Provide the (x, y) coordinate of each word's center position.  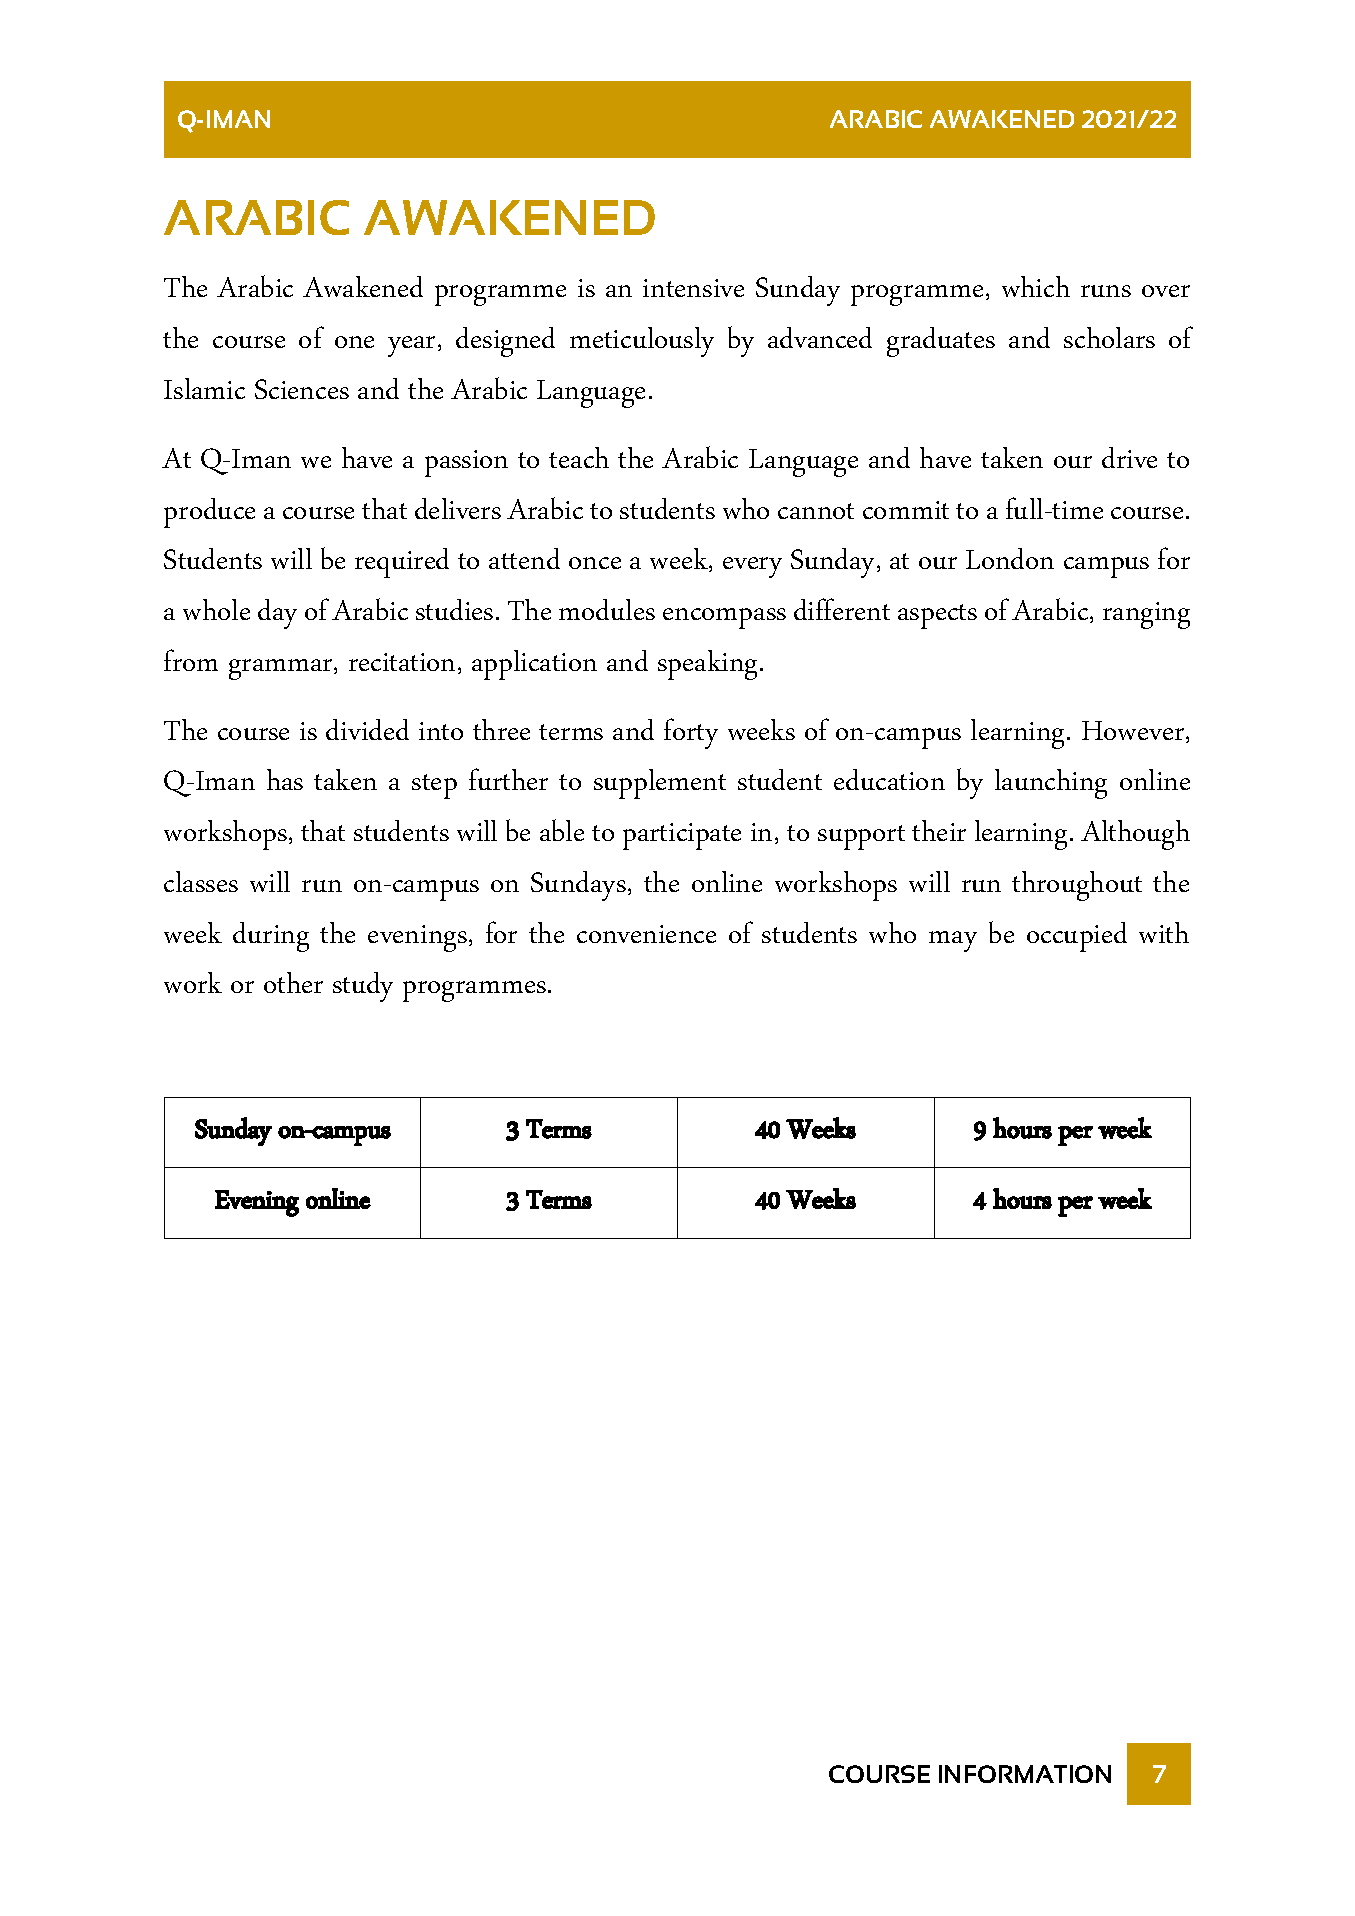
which (1036, 286)
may (953, 941)
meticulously (642, 342)
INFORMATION (1025, 1774)
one (354, 342)
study (363, 987)
